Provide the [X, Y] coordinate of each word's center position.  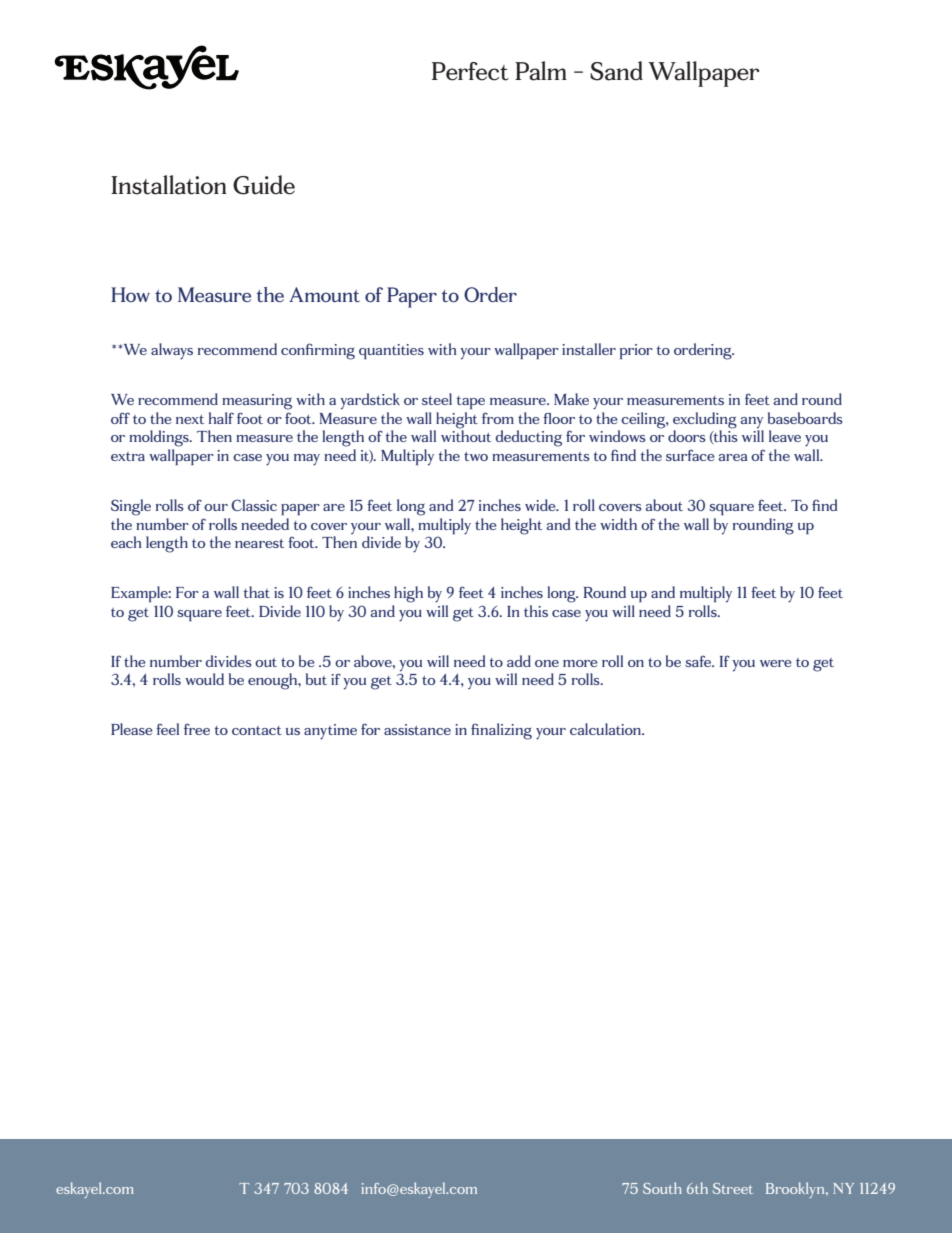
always [172, 351]
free [197, 729]
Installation [169, 185]
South [662, 1188]
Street [733, 1188]
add [519, 661]
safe [699, 661]
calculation [607, 729]
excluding [705, 421]
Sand [616, 71]
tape [471, 402]
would [204, 679]
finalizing [501, 731]
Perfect [470, 71]
